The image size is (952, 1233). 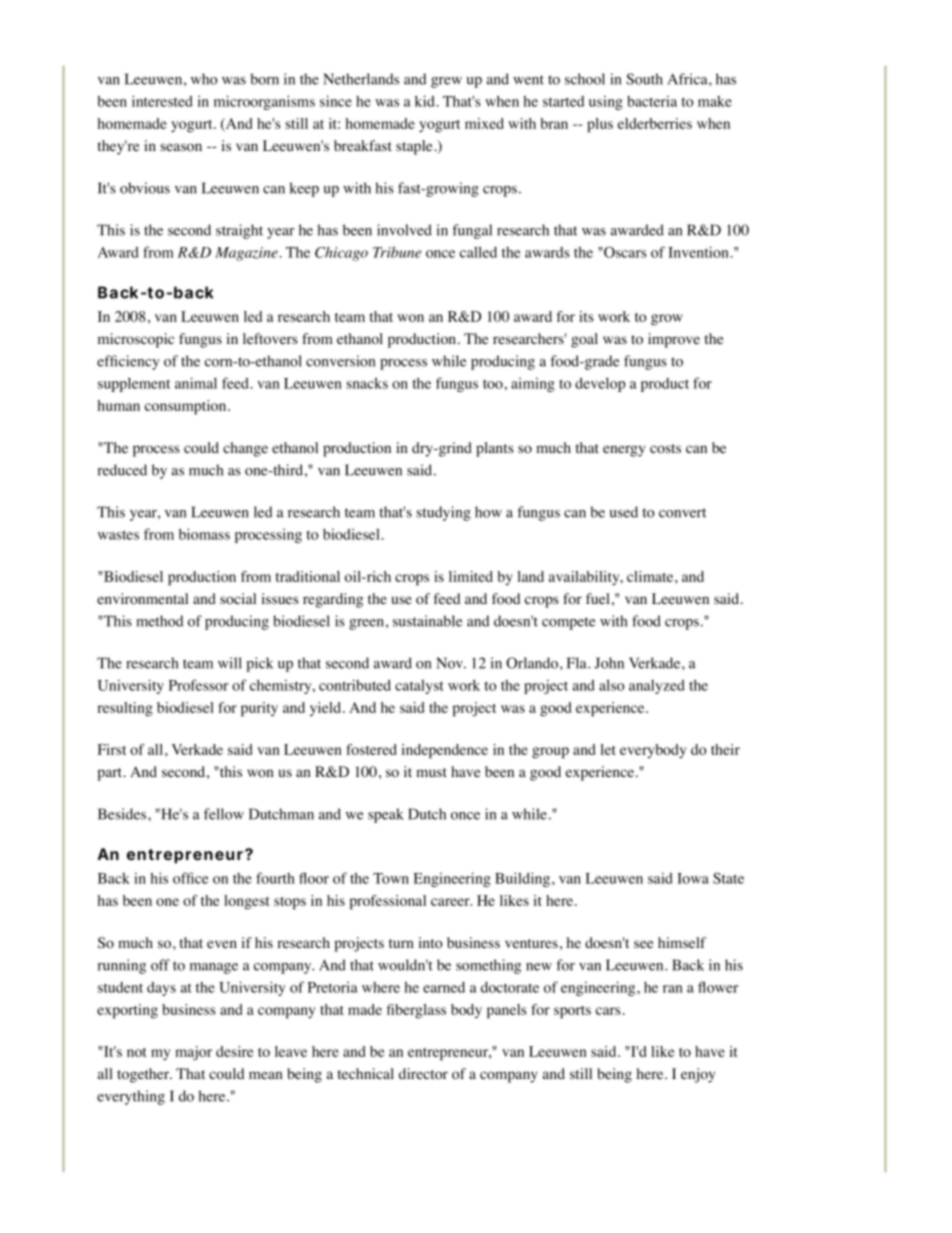 I want to click on environmental, so click(x=142, y=599).
